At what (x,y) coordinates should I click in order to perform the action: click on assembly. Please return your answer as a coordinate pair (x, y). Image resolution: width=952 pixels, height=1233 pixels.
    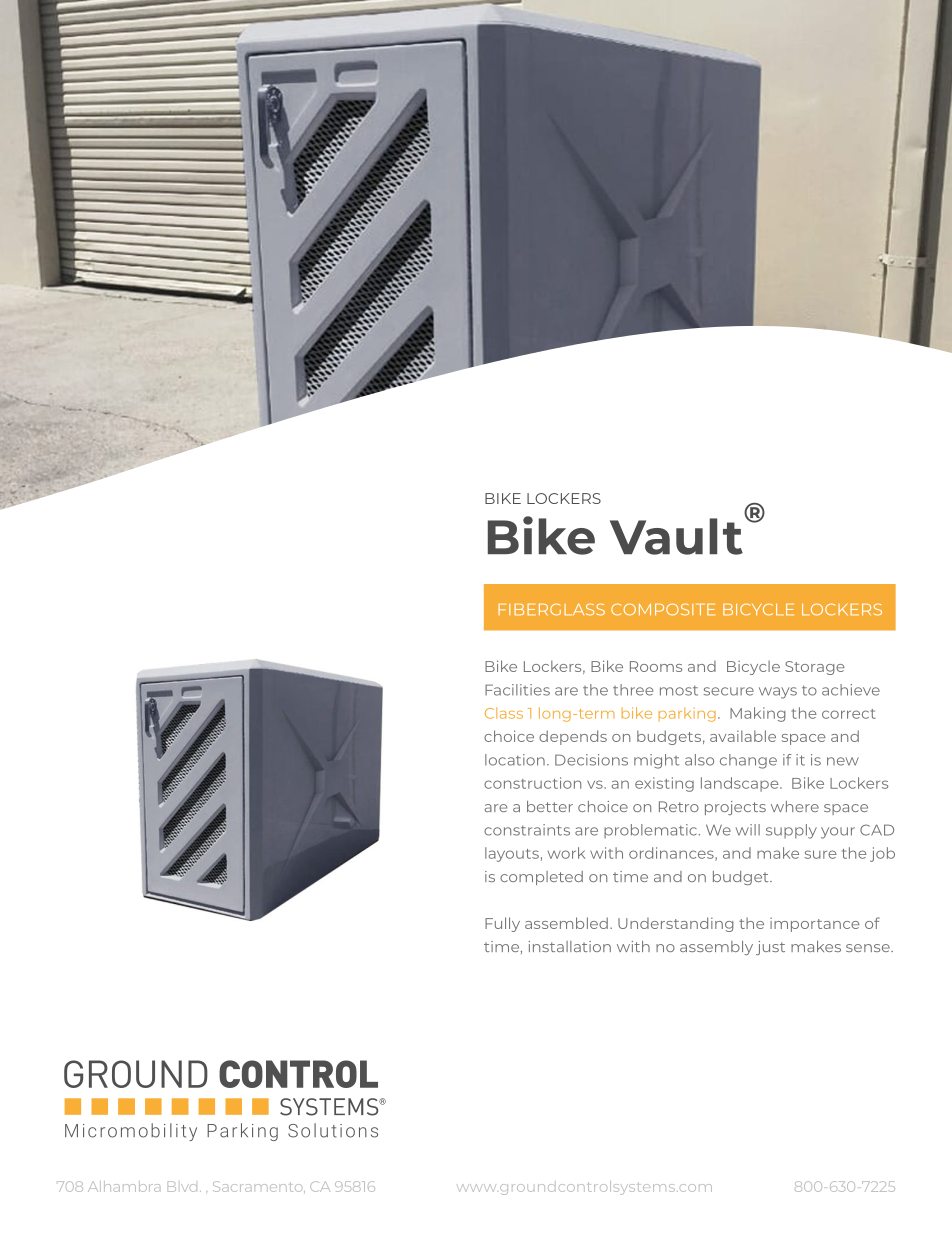
    Looking at the image, I should click on (716, 948).
